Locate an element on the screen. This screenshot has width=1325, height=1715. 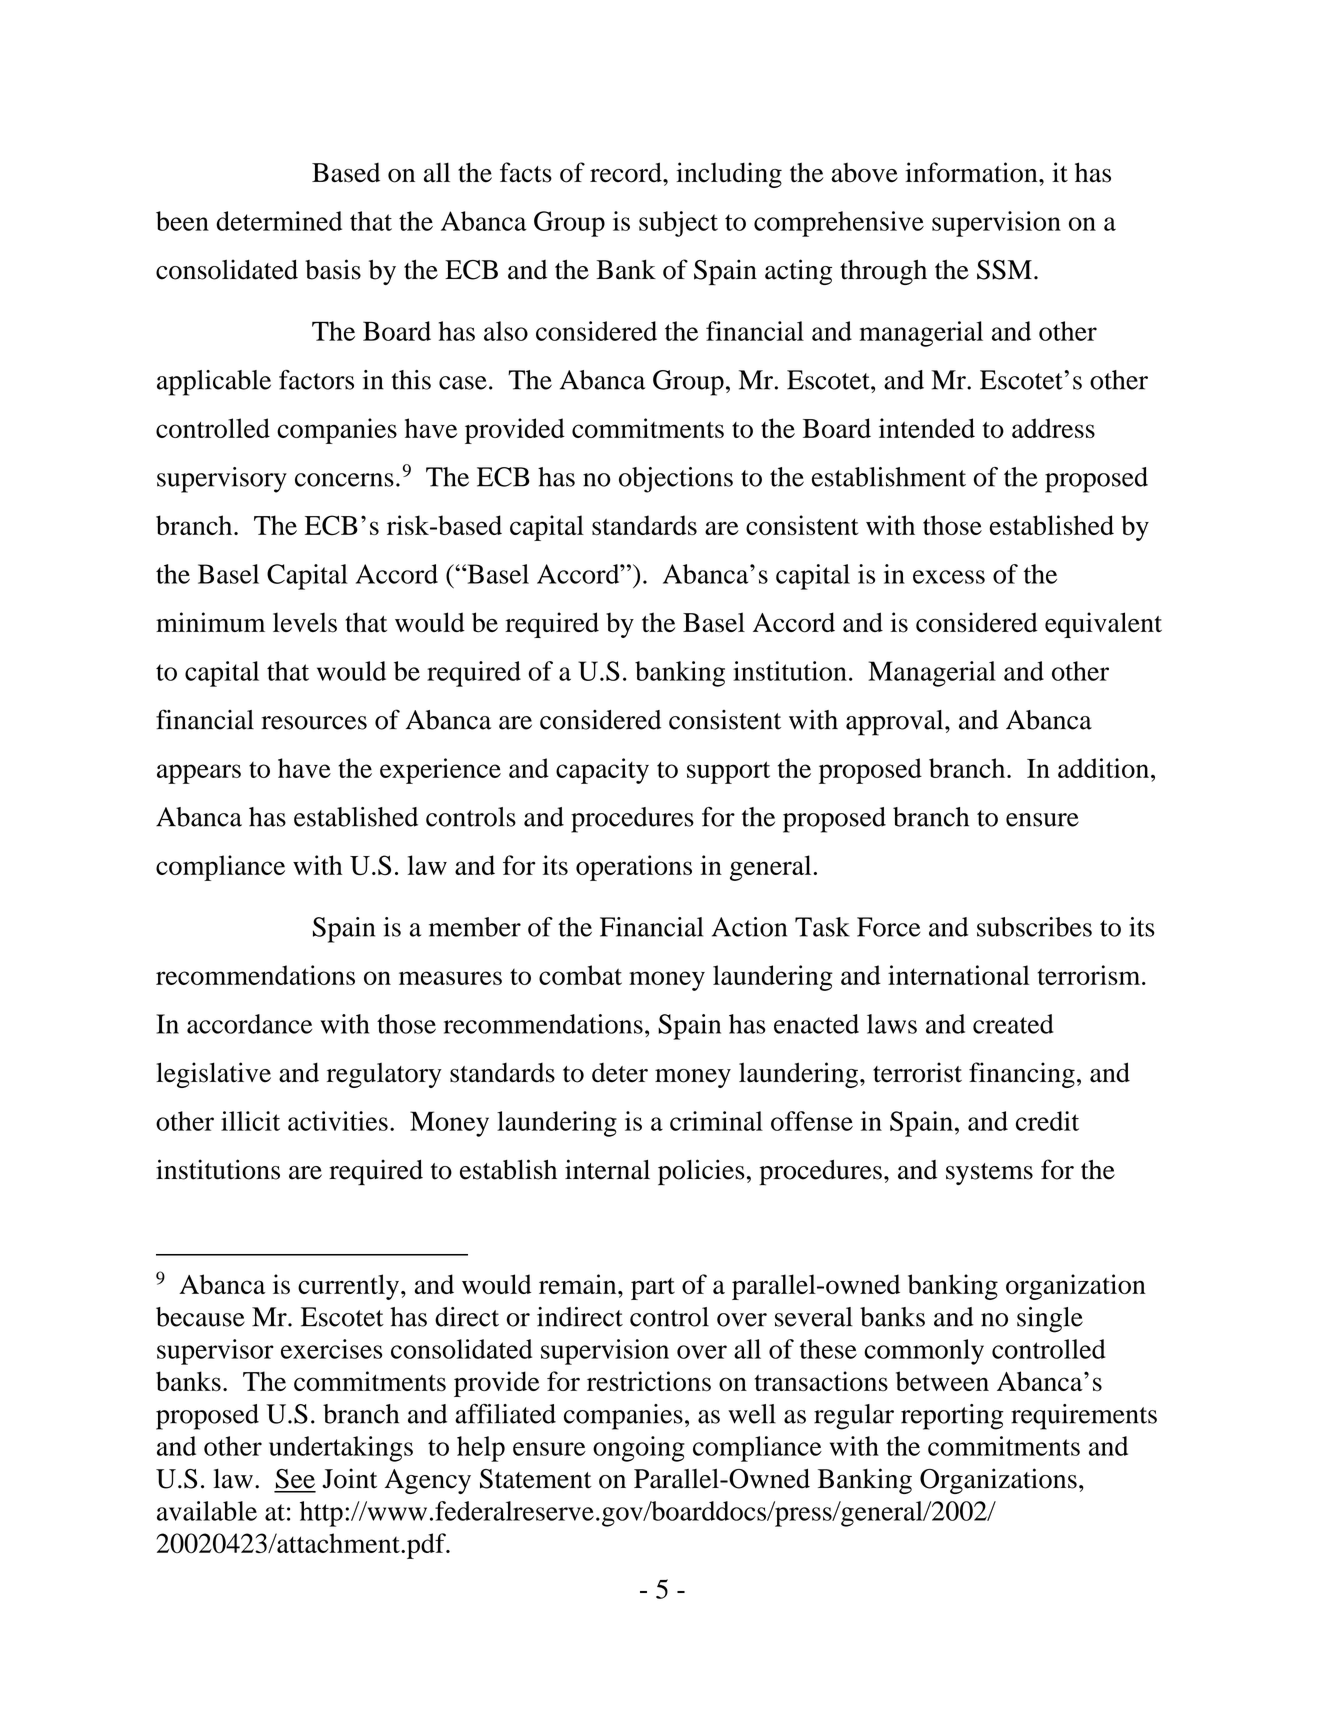
subject is located at coordinates (678, 224).
